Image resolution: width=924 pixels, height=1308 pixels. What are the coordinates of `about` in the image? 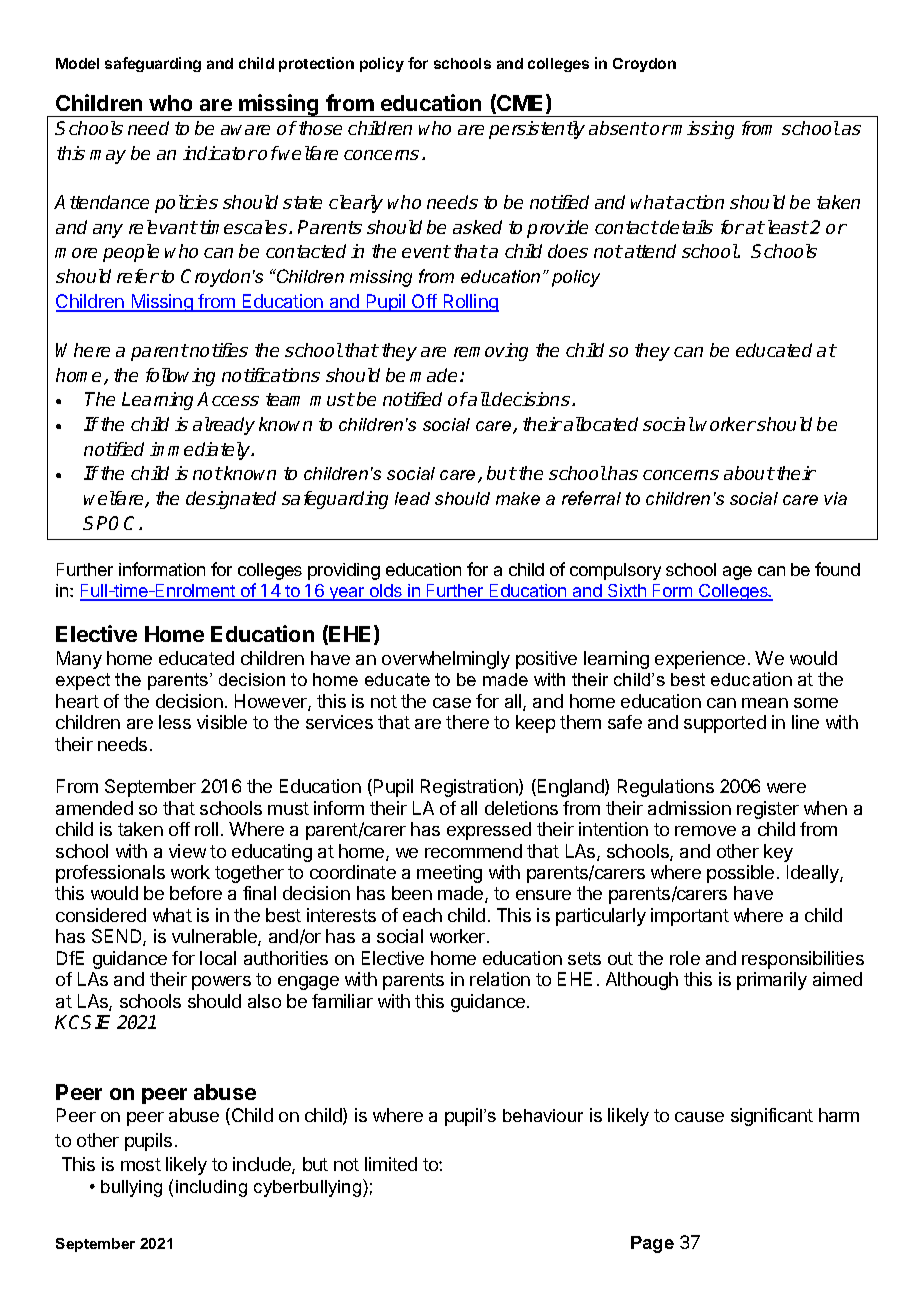 It's located at (749, 473).
